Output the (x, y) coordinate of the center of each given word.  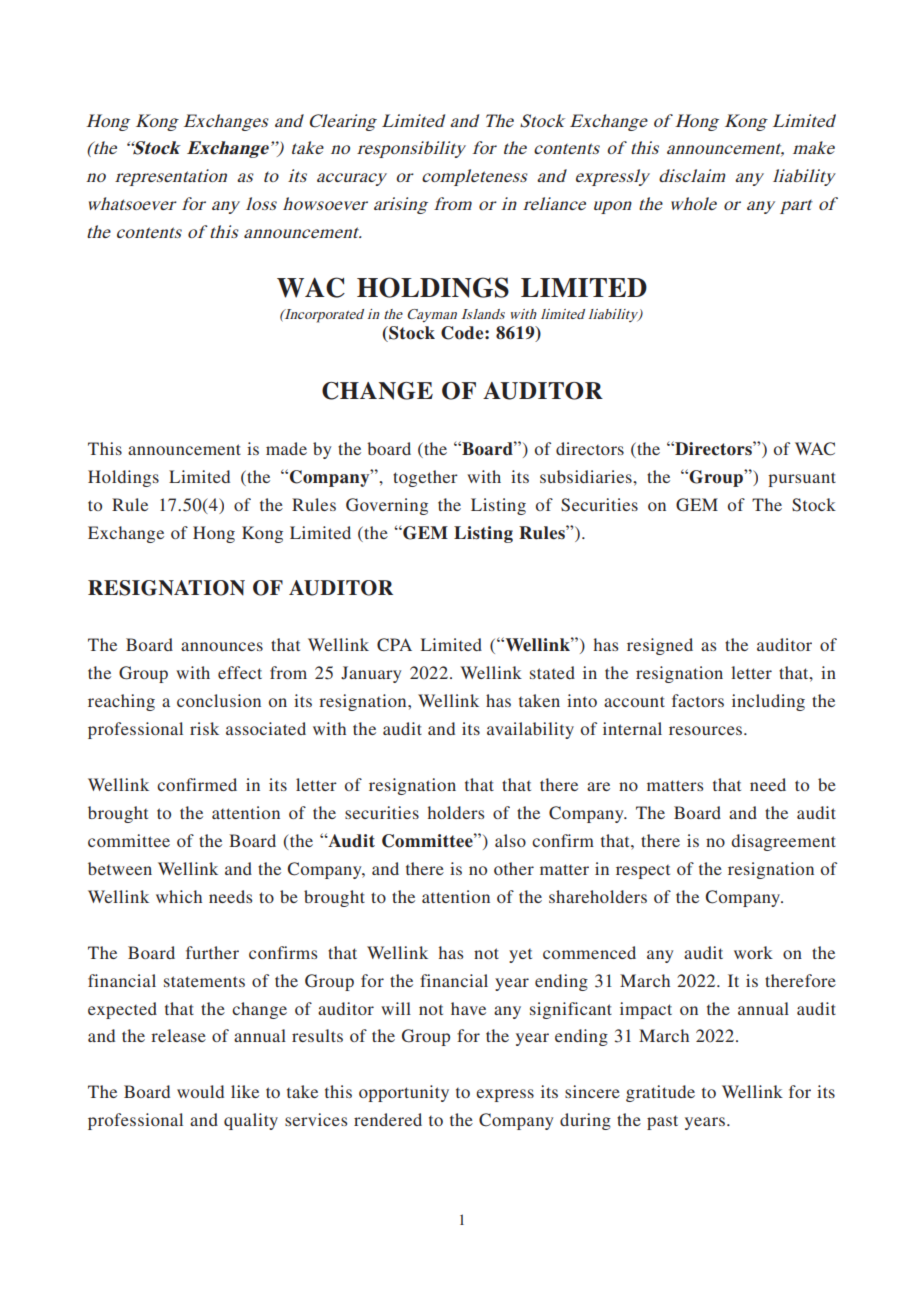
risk (204, 728)
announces (222, 646)
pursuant (802, 479)
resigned (660, 646)
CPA (394, 645)
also (510, 840)
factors (698, 700)
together (425, 478)
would (200, 1091)
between (120, 868)
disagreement (783, 842)
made (286, 448)
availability (530, 730)
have (468, 1008)
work (753, 952)
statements (204, 981)
